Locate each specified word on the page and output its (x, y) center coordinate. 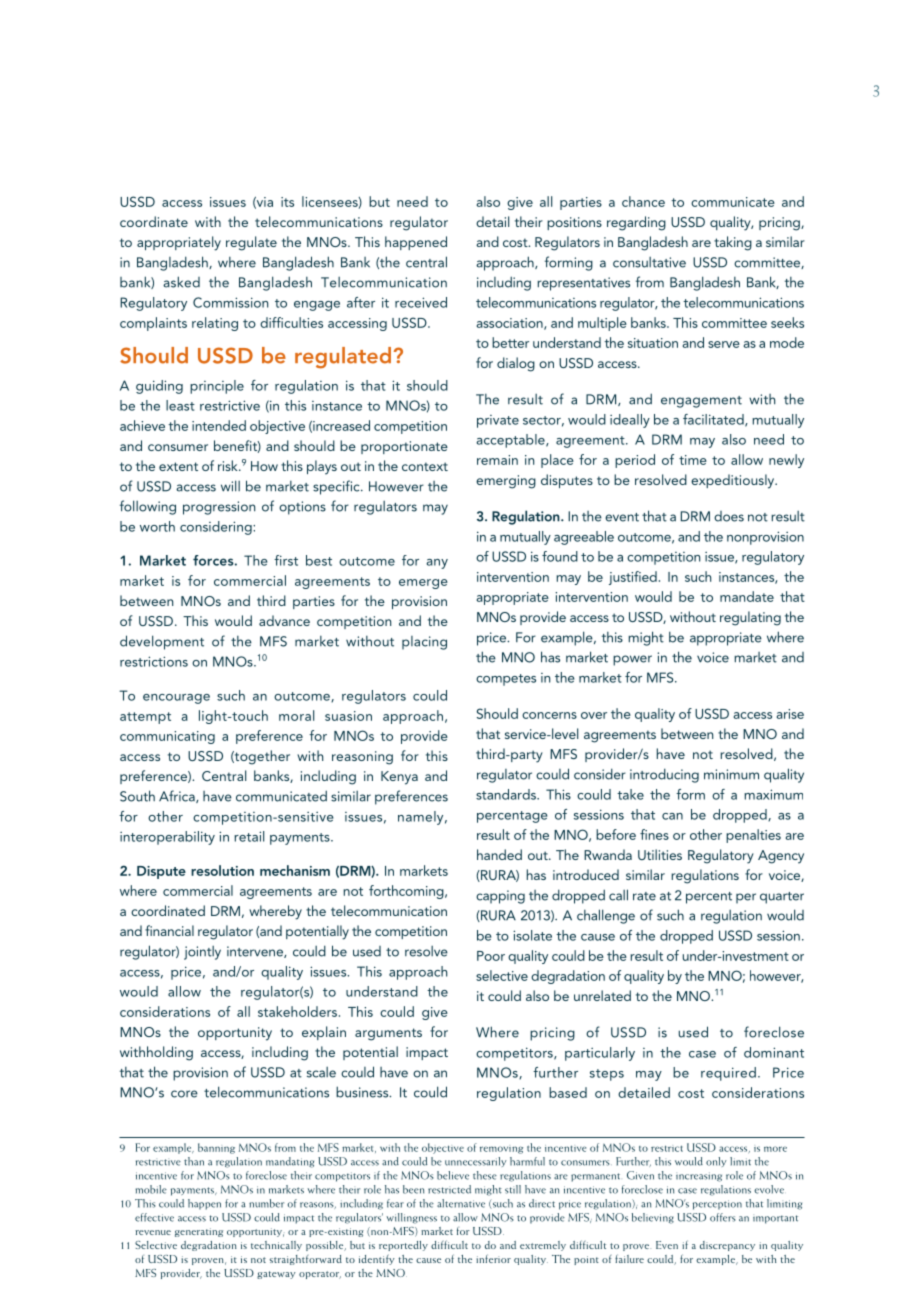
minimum (731, 774)
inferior (493, 1258)
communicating (167, 737)
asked (181, 282)
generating (199, 1232)
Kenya (399, 778)
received (421, 302)
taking (733, 243)
